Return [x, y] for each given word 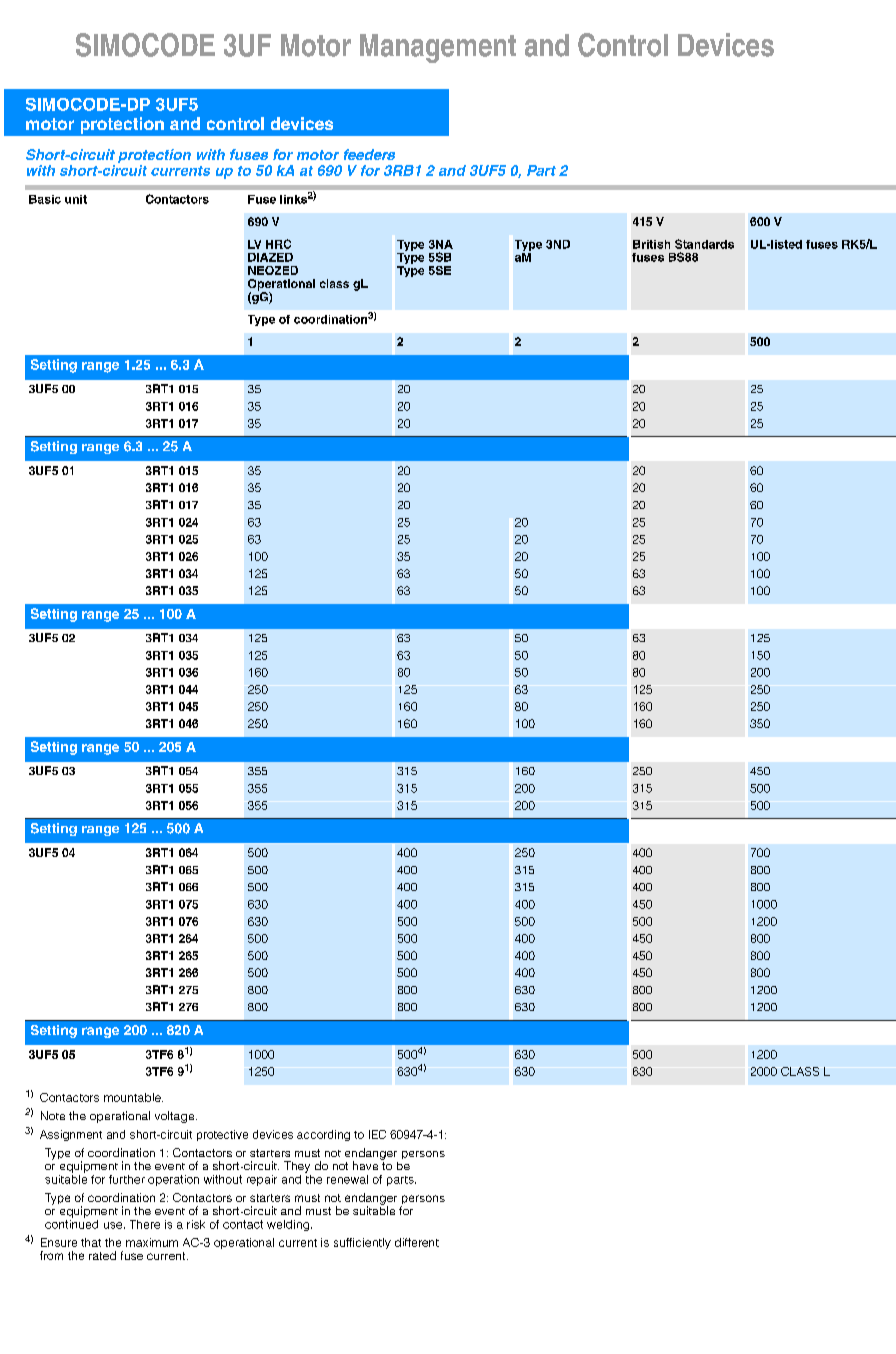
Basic [45, 199]
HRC [278, 244]
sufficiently [362, 1243]
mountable [133, 1097]
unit [76, 199]
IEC [377, 1134]
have [365, 1165]
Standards [704, 244]
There [145, 1224]
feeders [369, 154]
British [651, 244]
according [323, 1135]
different [417, 1242]
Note [53, 1115]
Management [438, 48]
